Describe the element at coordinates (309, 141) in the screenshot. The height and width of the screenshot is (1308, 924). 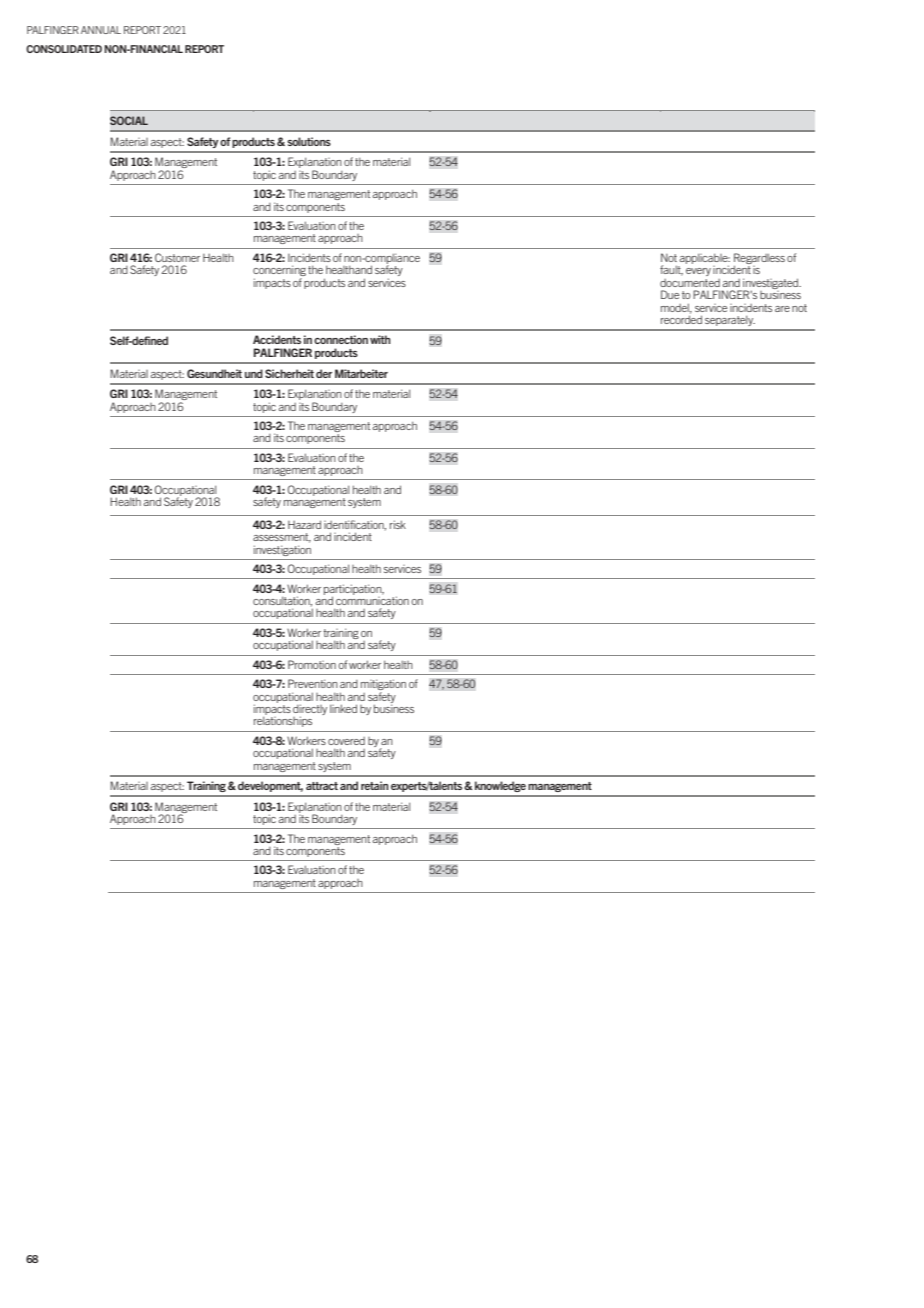
I see `solutions` at that location.
